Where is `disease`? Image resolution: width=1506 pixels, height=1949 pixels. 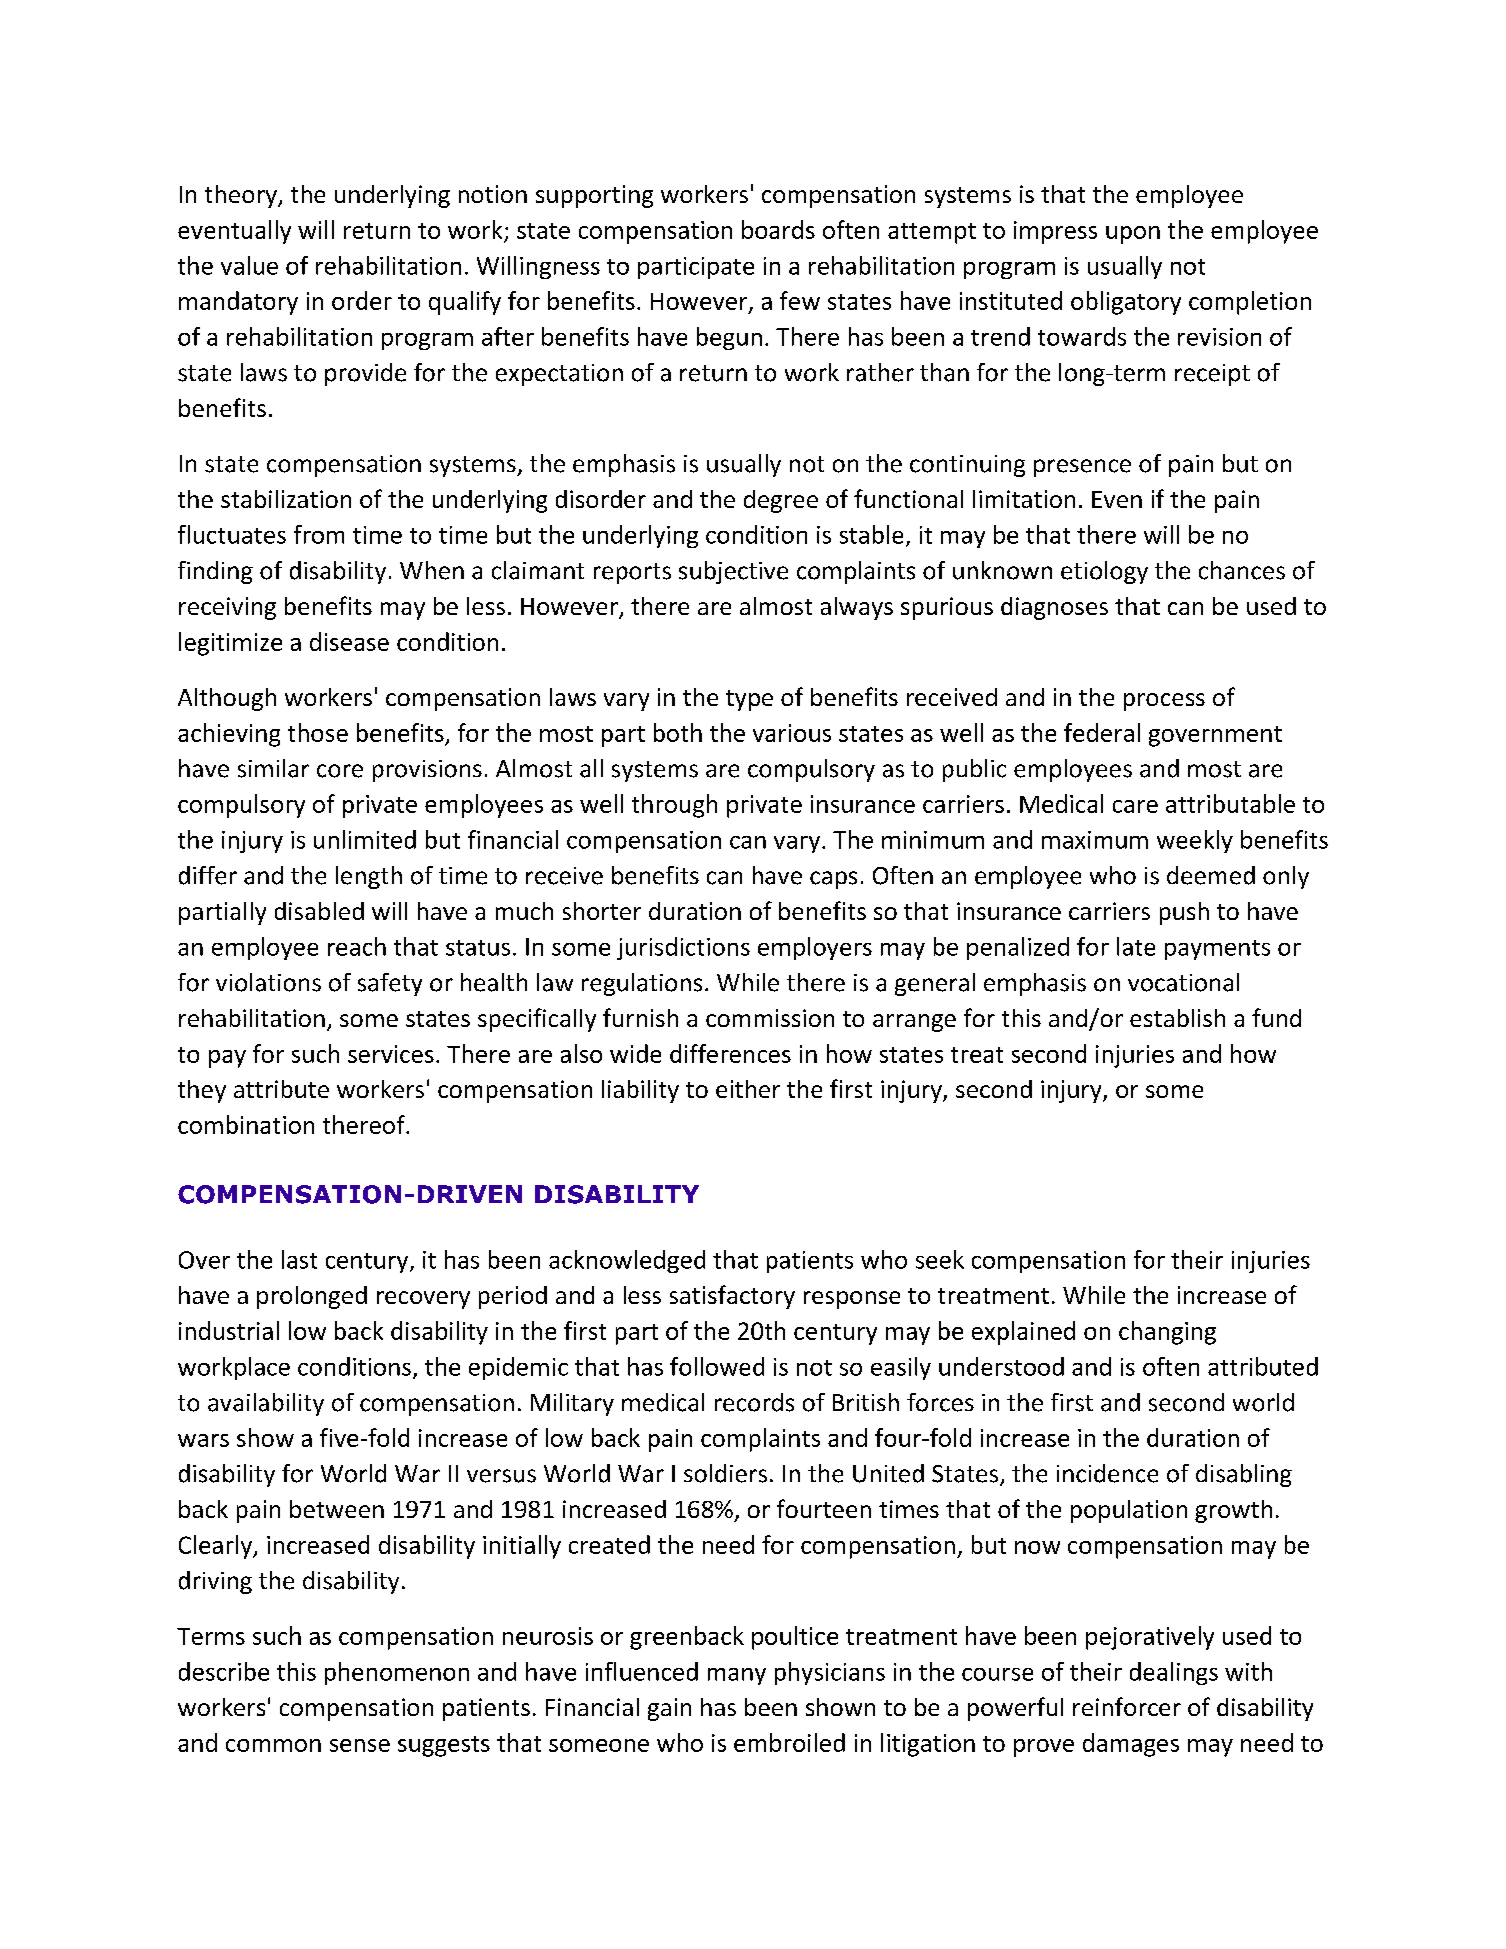
disease is located at coordinates (349, 641).
